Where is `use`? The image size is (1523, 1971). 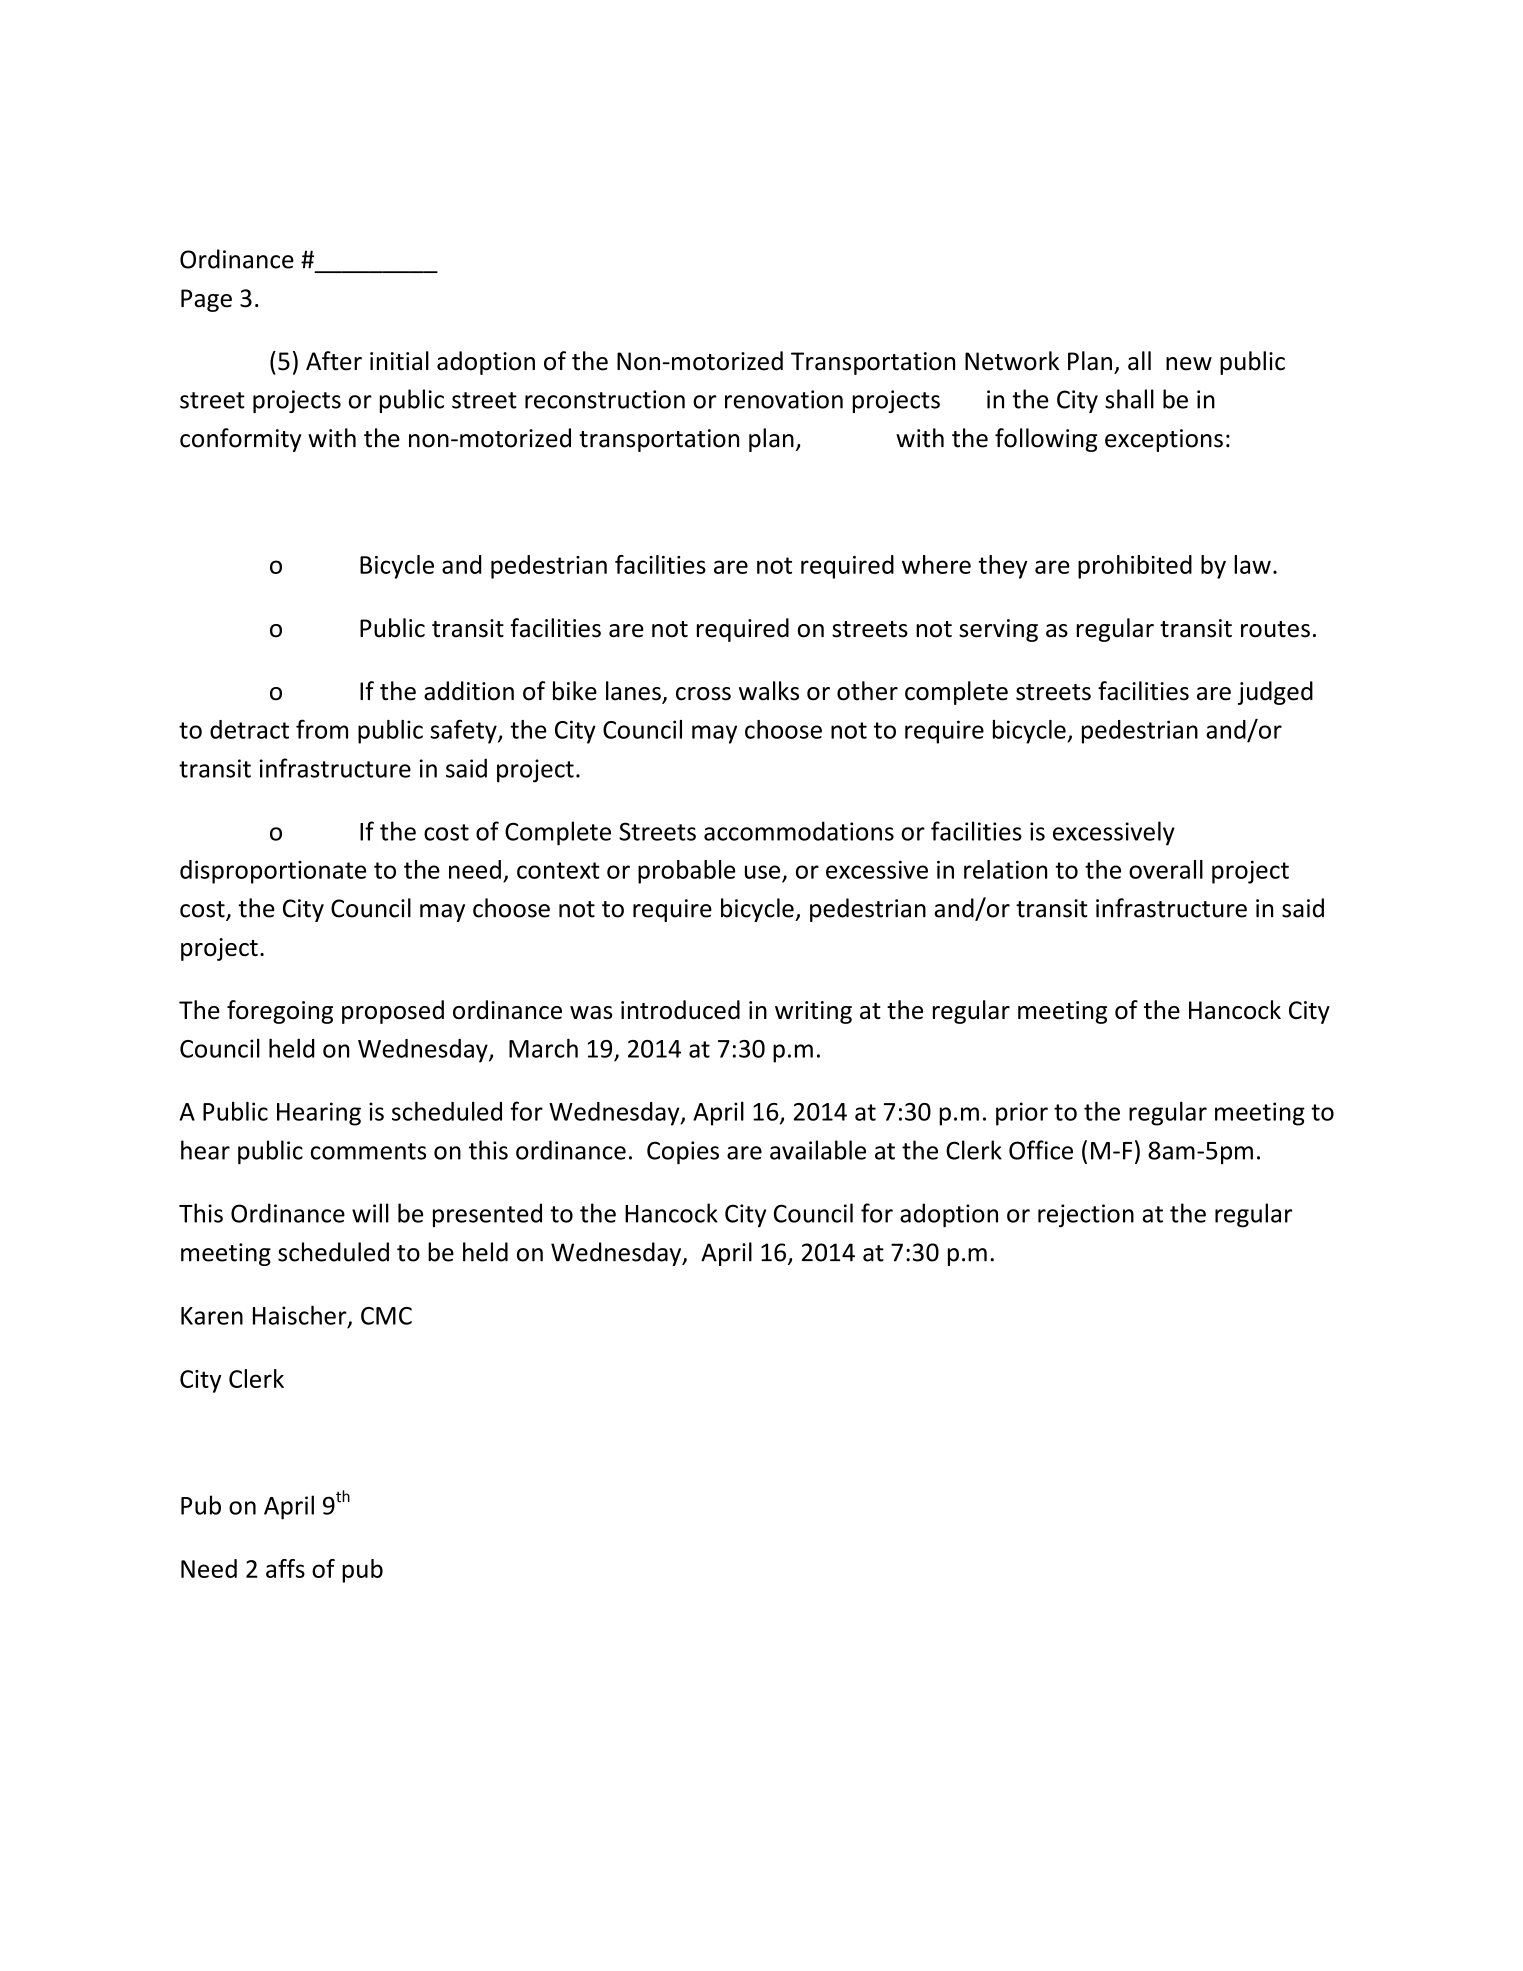
use is located at coordinates (762, 872).
